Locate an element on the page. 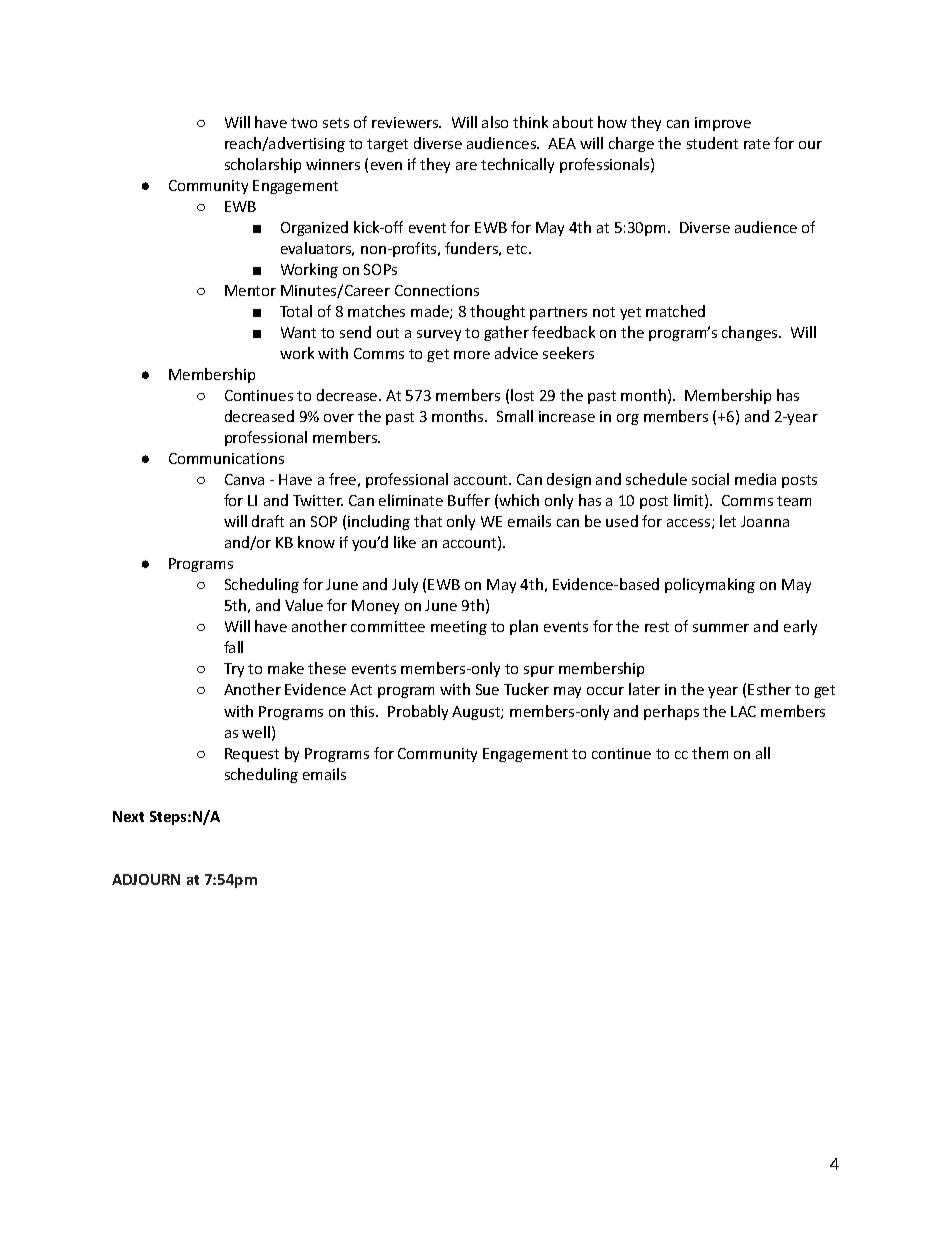 This image has height=1233, width=952. scholarship is located at coordinates (263, 165).
